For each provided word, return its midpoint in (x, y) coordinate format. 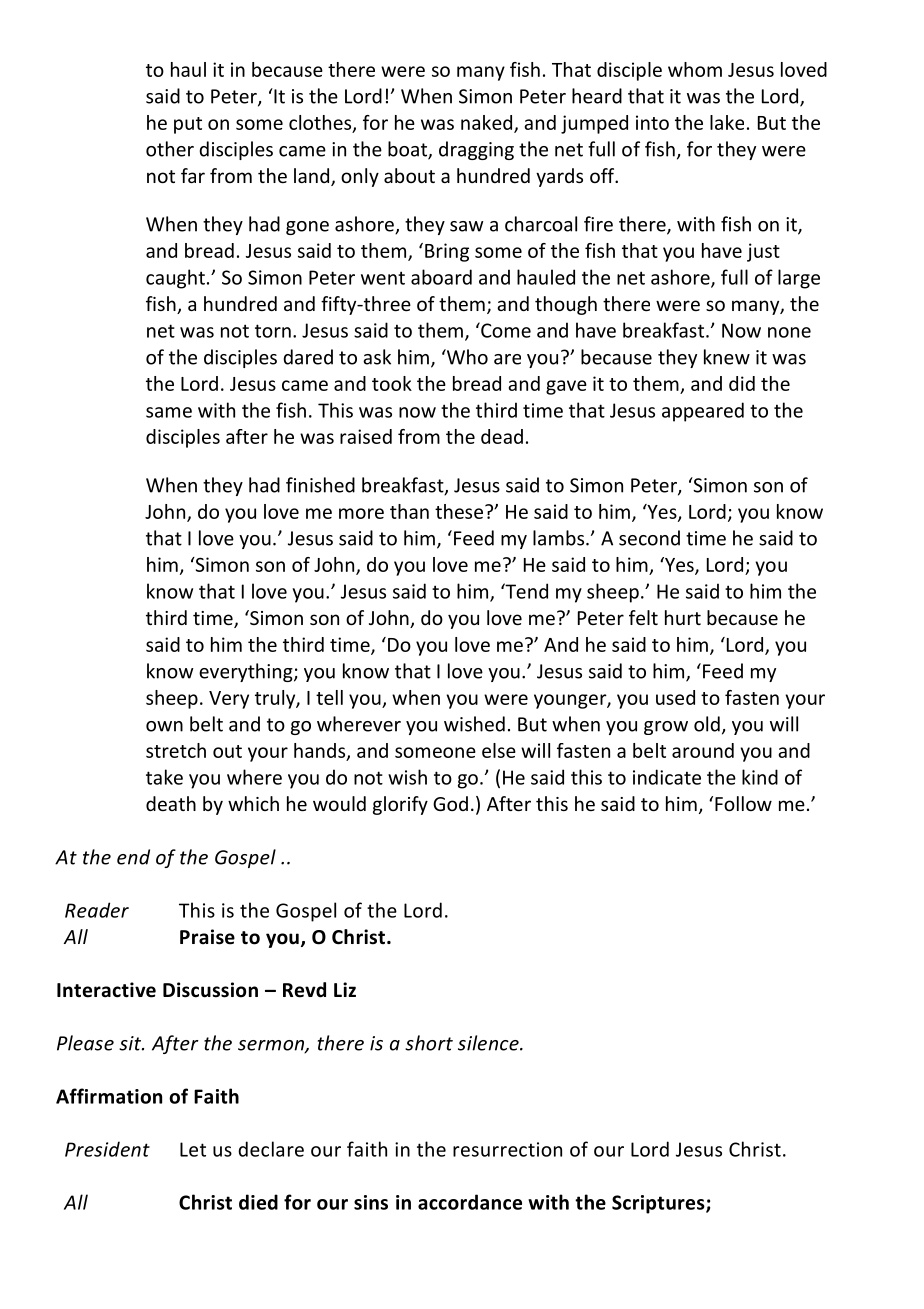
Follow (743, 803)
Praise (207, 937)
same (169, 412)
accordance (470, 1202)
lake (727, 122)
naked (486, 122)
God (450, 803)
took (392, 383)
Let (193, 1149)
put (188, 125)
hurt (683, 617)
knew (727, 357)
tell (329, 697)
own (164, 726)
